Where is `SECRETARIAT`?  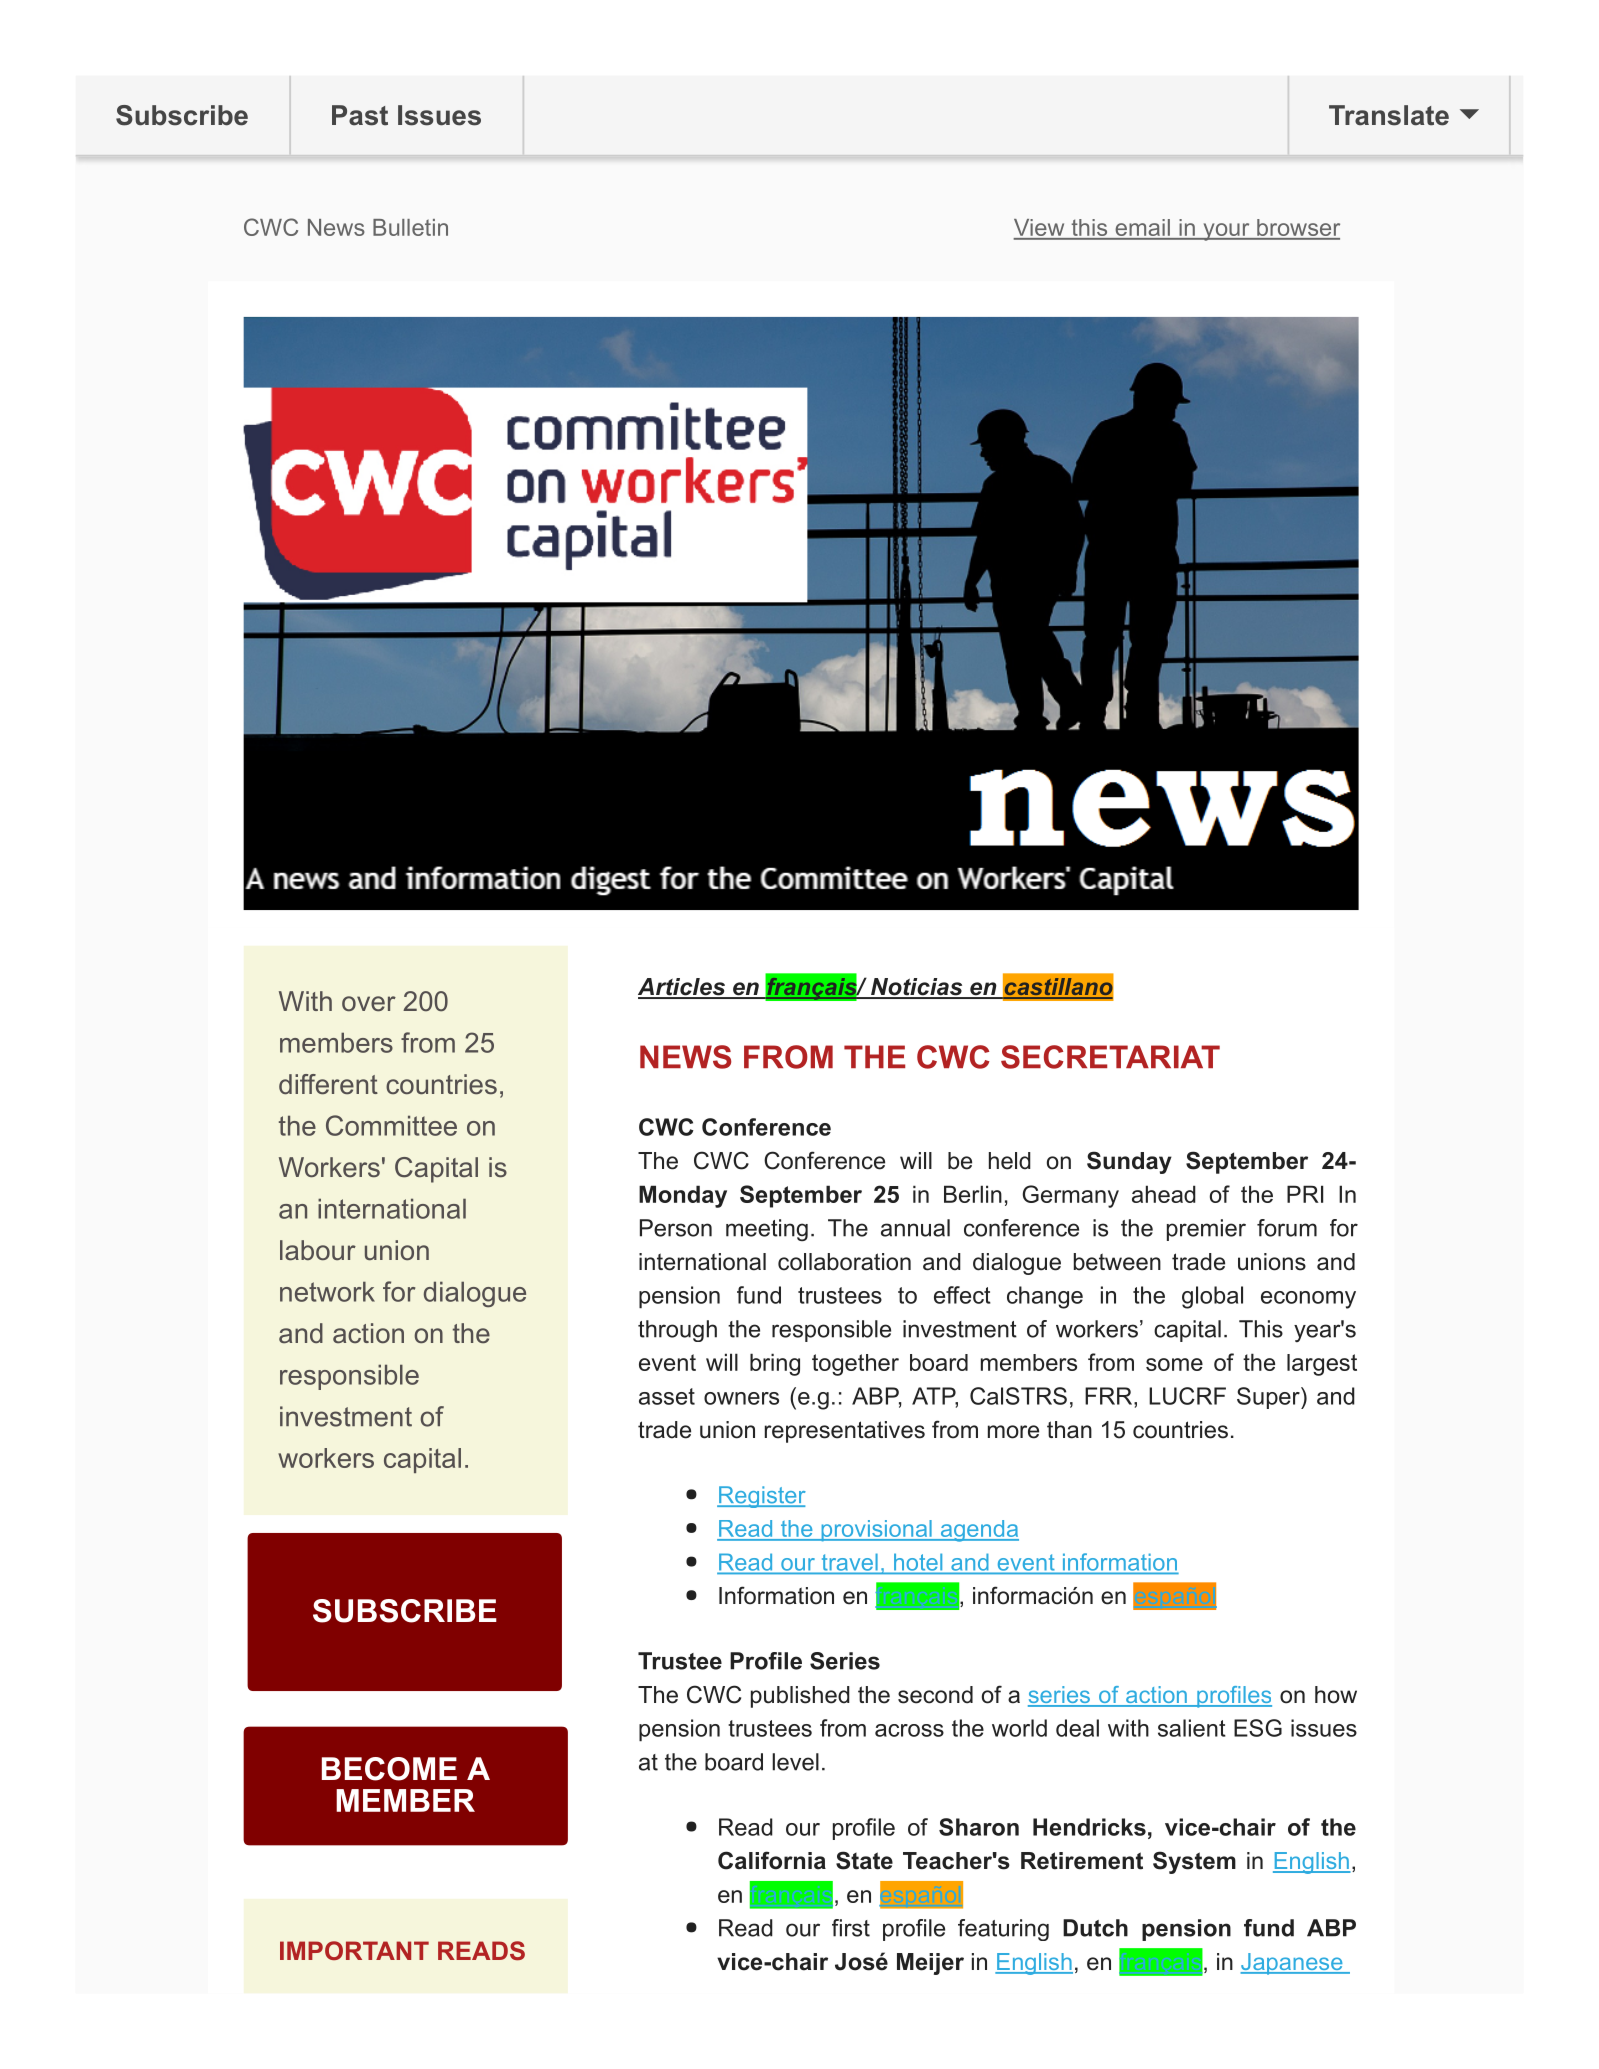 SECRETARIAT is located at coordinates (1110, 1057).
